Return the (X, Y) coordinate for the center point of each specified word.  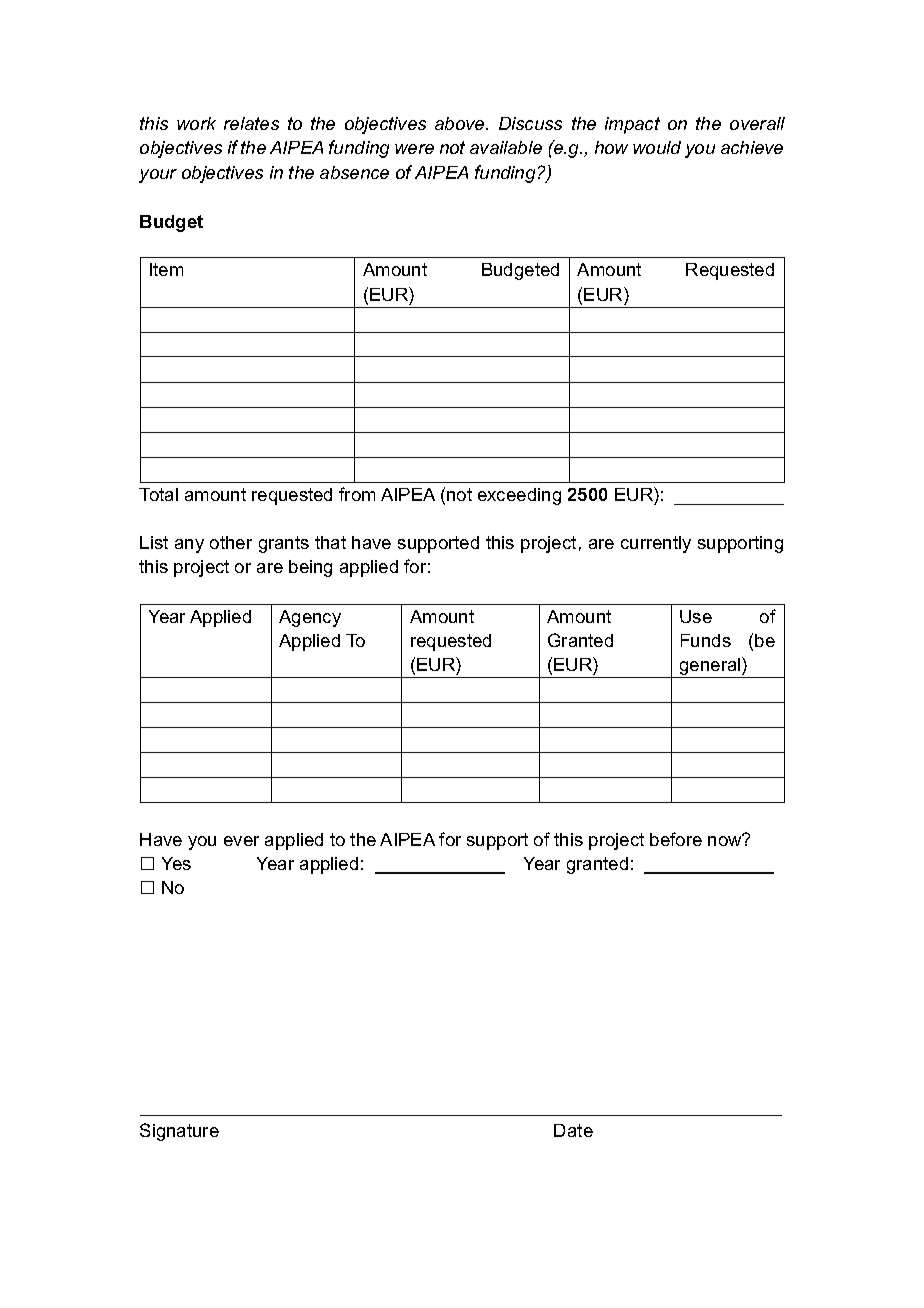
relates (251, 123)
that (330, 542)
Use (696, 616)
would (657, 147)
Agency (310, 618)
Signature (179, 1132)
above (461, 123)
